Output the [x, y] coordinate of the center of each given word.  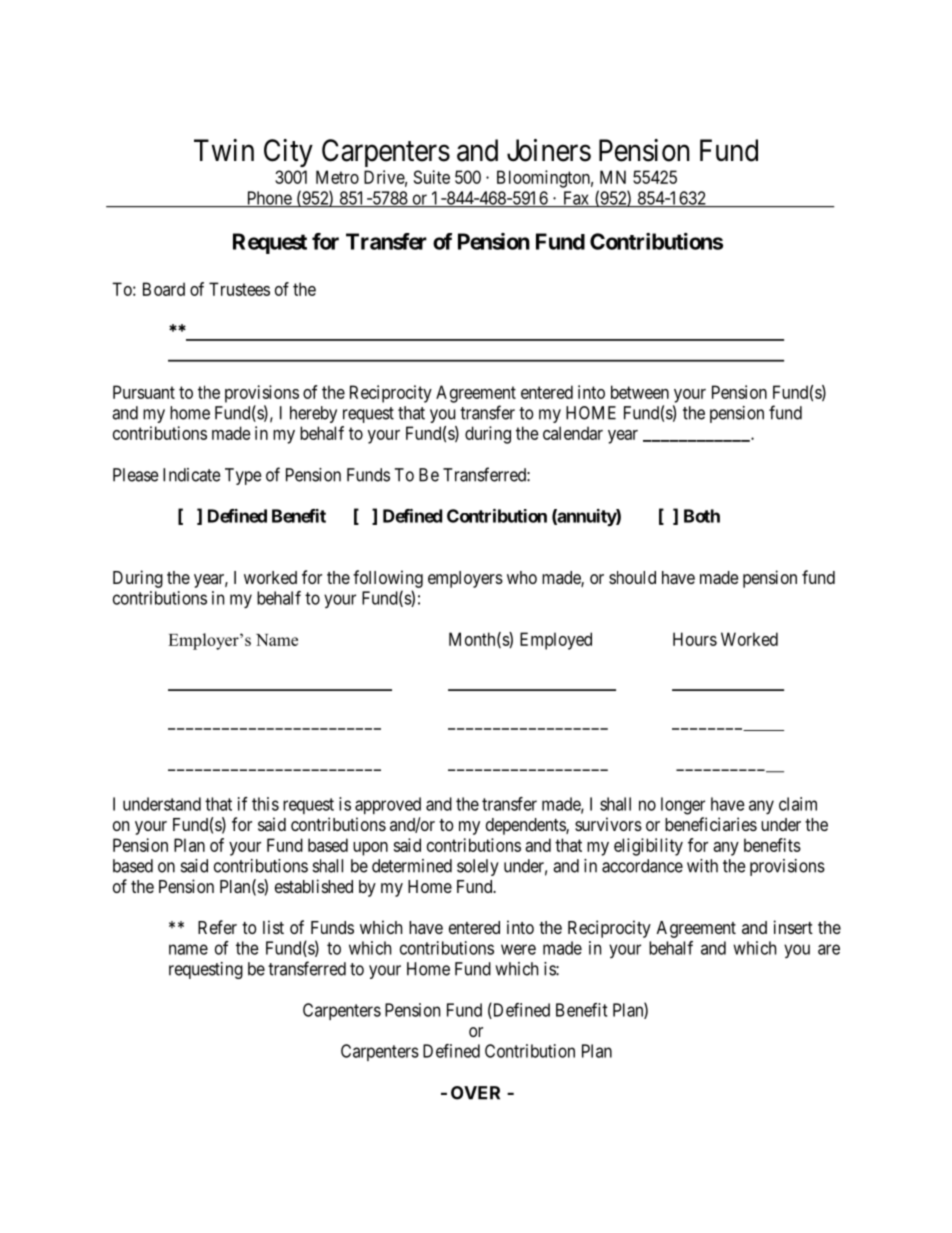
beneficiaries [711, 824]
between [640, 392]
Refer [217, 927]
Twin [224, 150]
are [829, 949]
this [265, 804]
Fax [575, 199]
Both [702, 516]
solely [478, 867]
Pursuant [144, 392]
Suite [432, 177]
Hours [695, 639]
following [388, 579]
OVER [475, 1093]
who [522, 577]
